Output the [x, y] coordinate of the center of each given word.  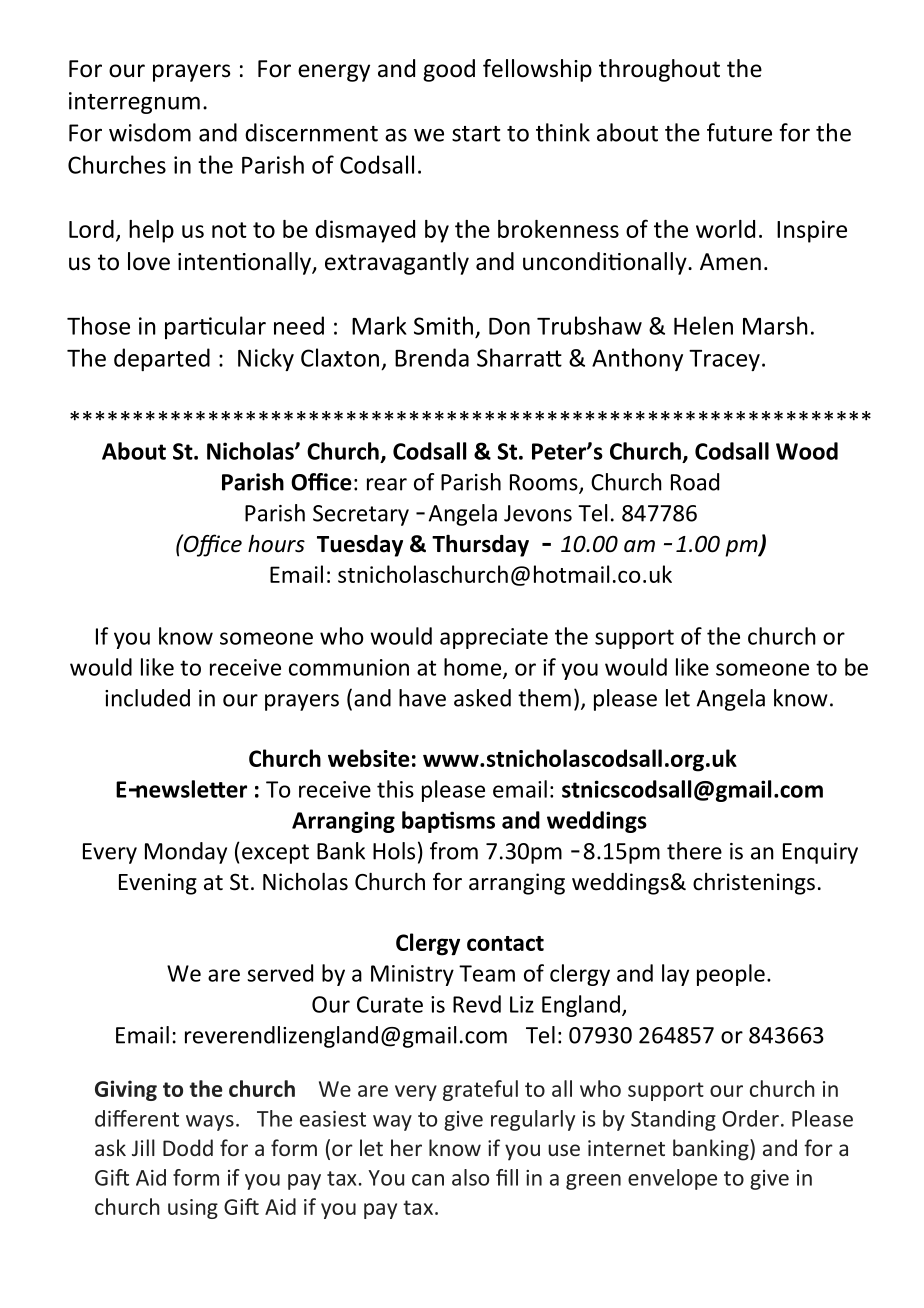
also [470, 1177]
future [739, 132]
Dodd [188, 1147]
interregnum [134, 103]
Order [750, 1118]
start [476, 134]
